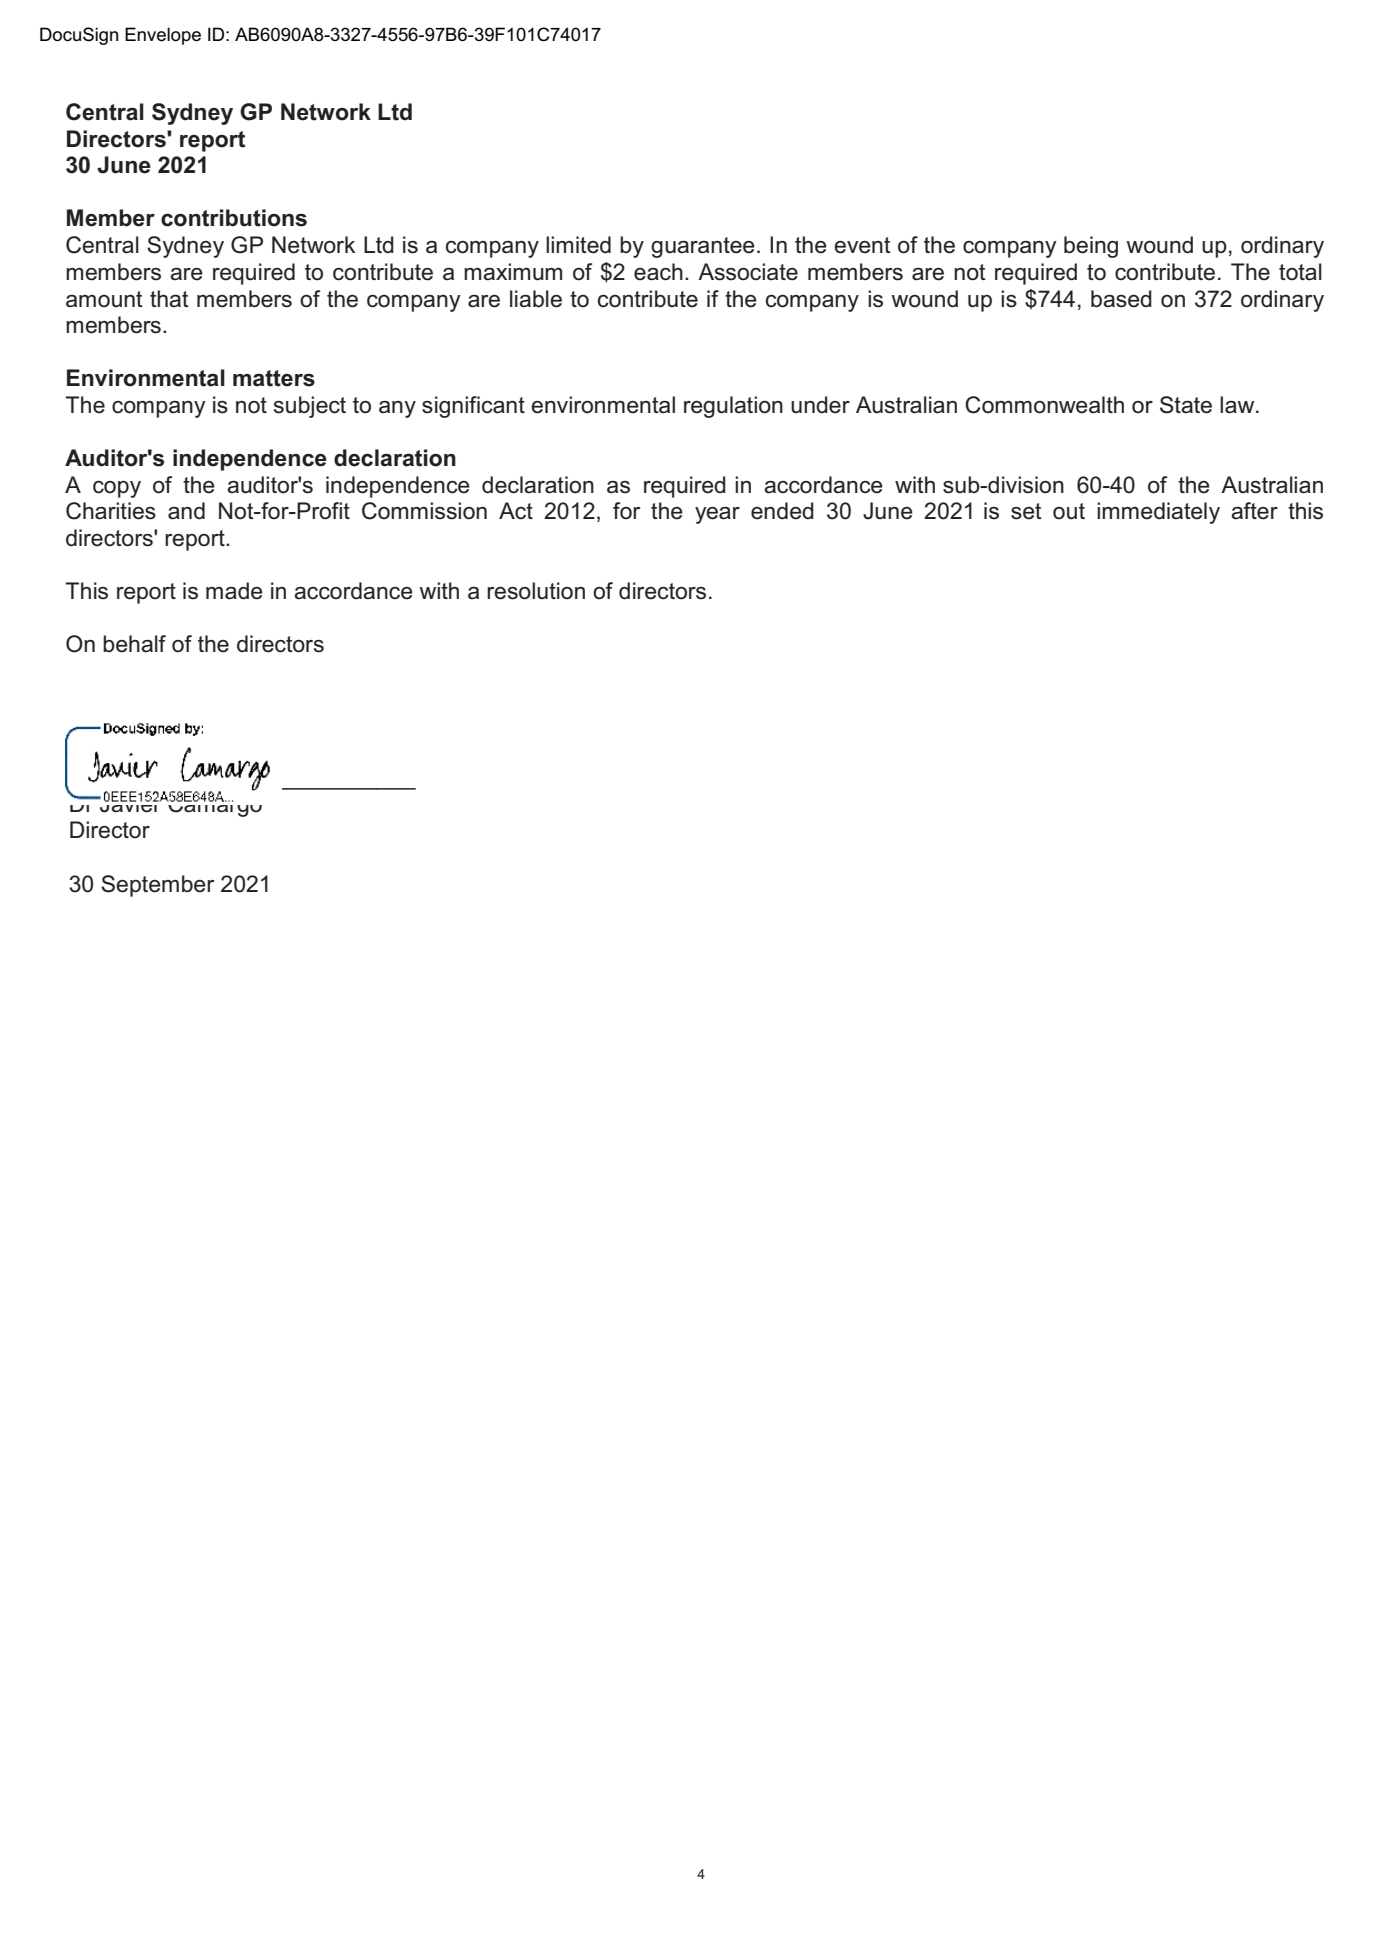  What do you see at coordinates (1091, 247) in the screenshot?
I see `being` at bounding box center [1091, 247].
